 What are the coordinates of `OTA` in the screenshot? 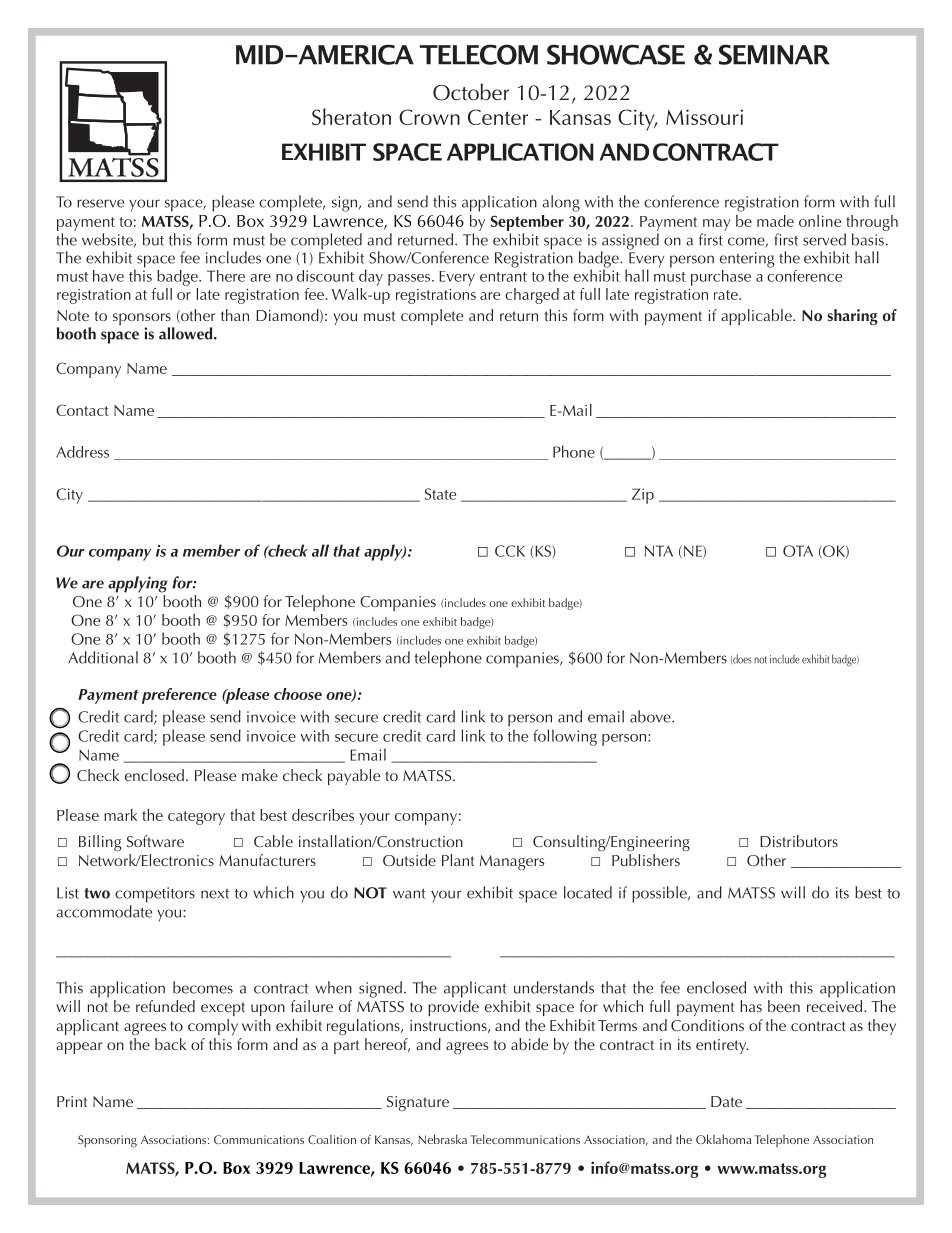 It's located at (798, 551).
